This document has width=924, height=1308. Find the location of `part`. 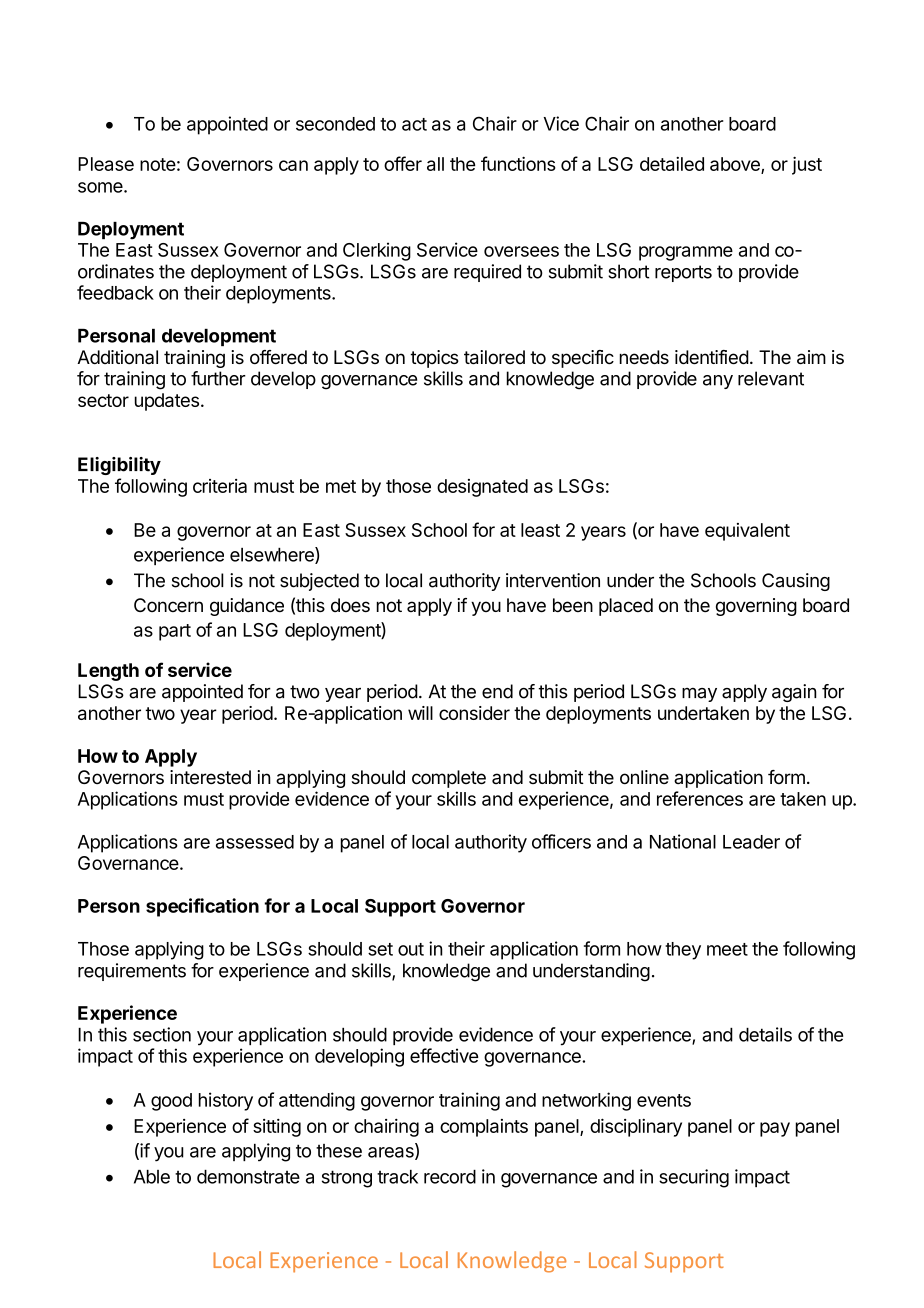

part is located at coordinates (175, 632).
